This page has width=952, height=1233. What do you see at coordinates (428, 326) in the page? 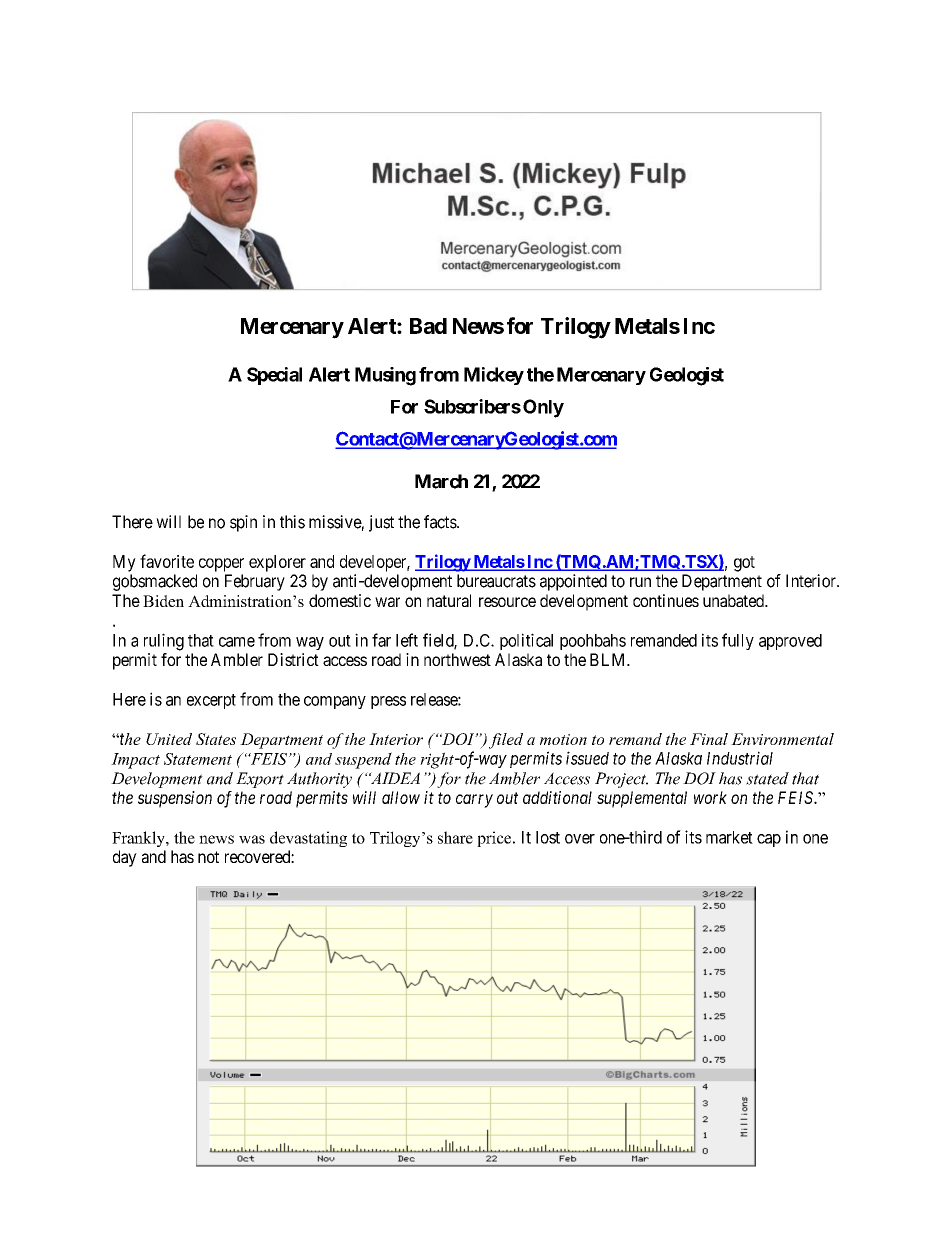
I see `Bad` at bounding box center [428, 326].
